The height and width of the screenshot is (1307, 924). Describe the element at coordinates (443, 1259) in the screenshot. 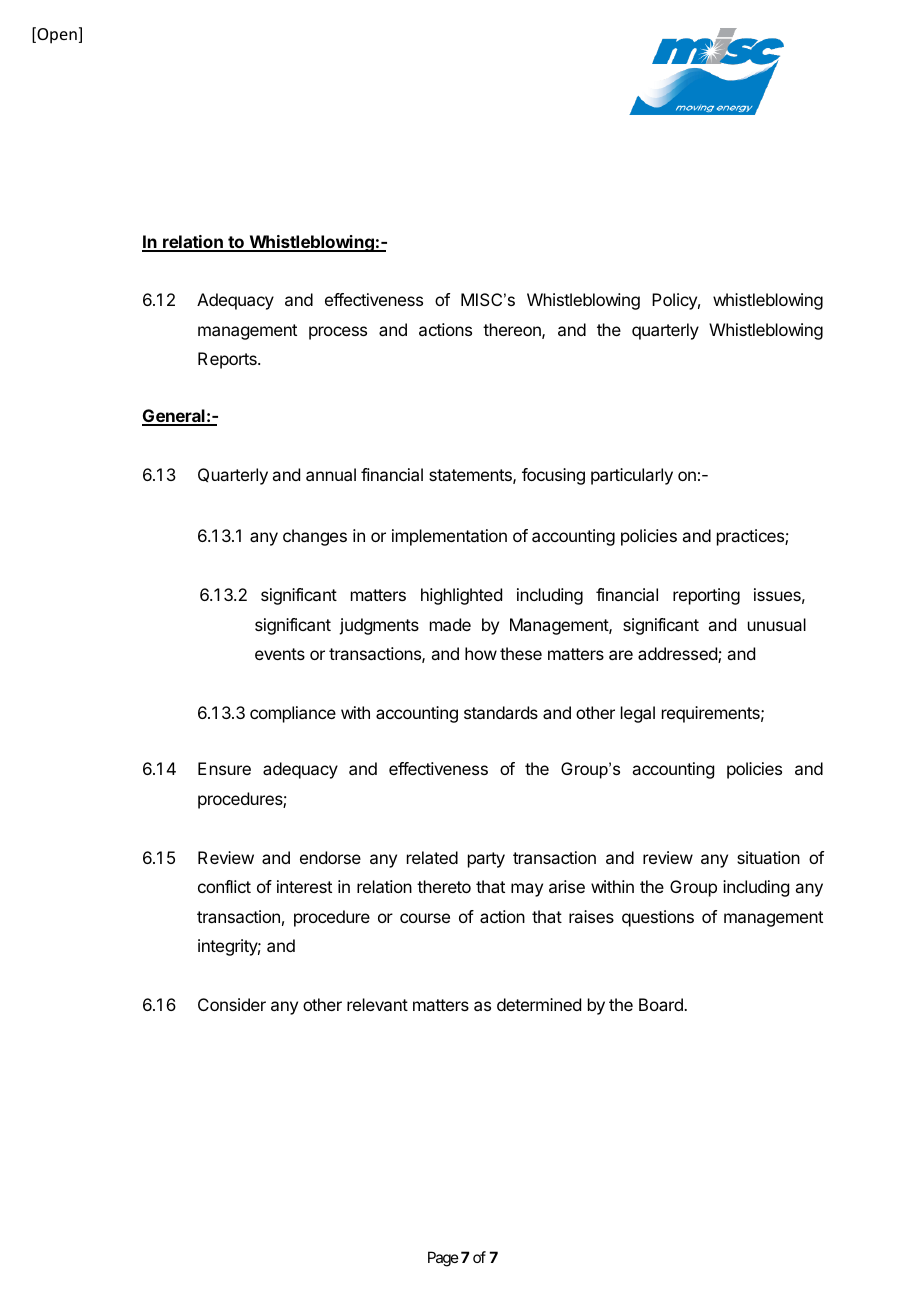

I see `Page` at that location.
